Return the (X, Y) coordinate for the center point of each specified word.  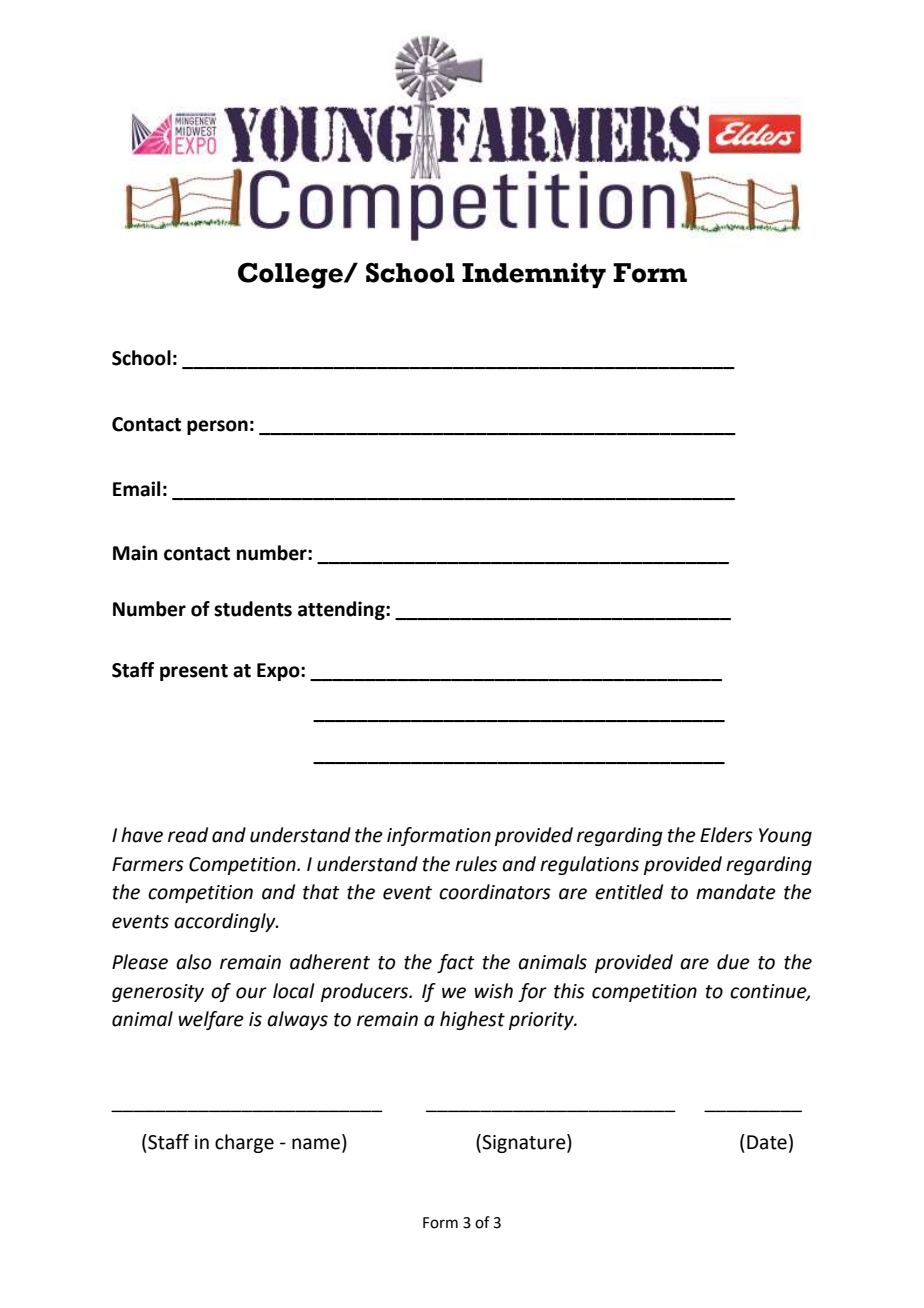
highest (472, 1020)
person (217, 427)
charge (244, 1143)
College (291, 275)
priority (542, 1021)
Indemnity (534, 275)
